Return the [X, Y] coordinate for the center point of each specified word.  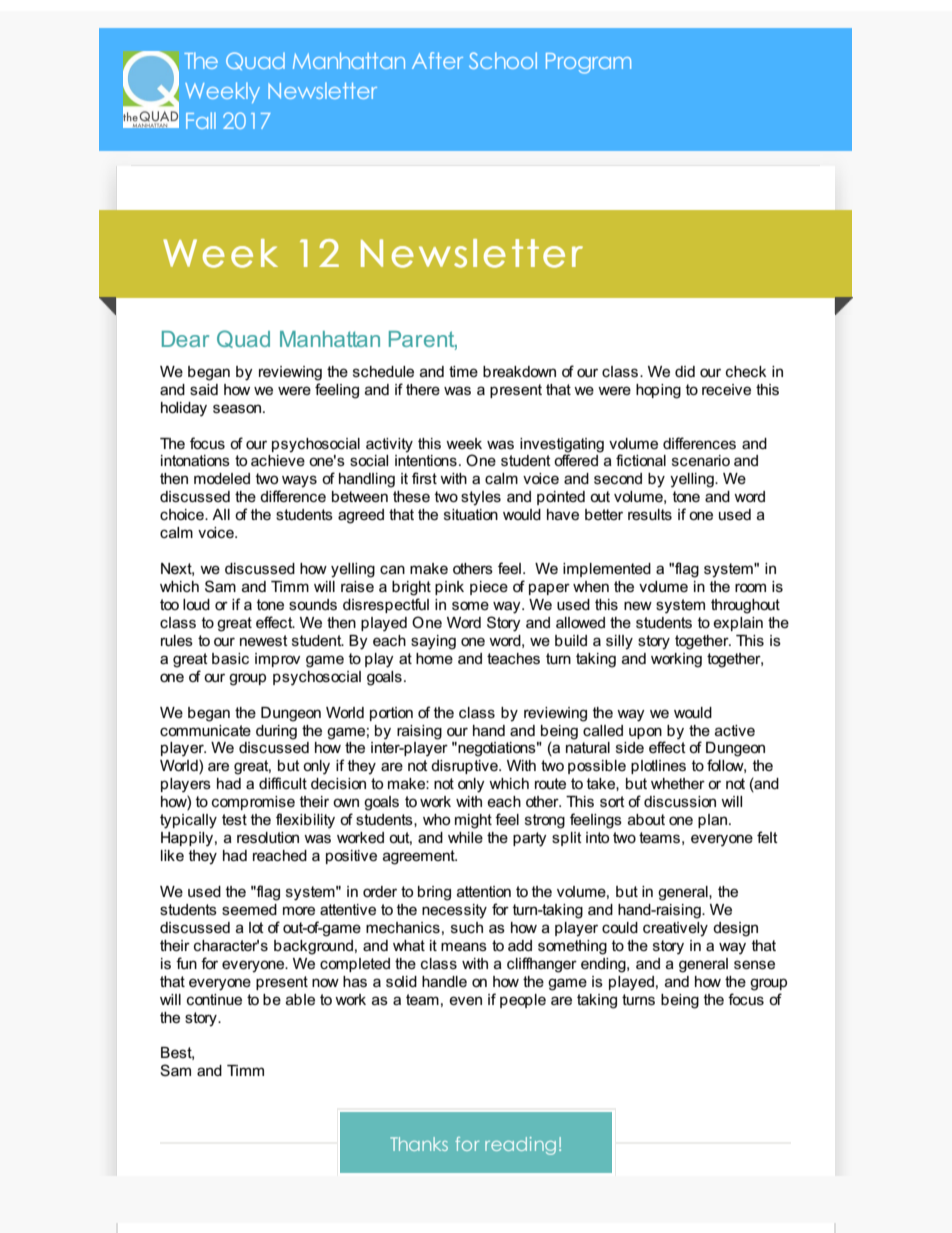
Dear [185, 339]
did [685, 371]
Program [588, 63]
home [434, 658]
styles [481, 498]
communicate [205, 730]
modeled [222, 478]
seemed [249, 909]
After [437, 60]
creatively [675, 929]
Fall [201, 120]
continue [214, 999]
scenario [701, 460]
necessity [454, 911]
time [463, 371]
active [735, 730]
